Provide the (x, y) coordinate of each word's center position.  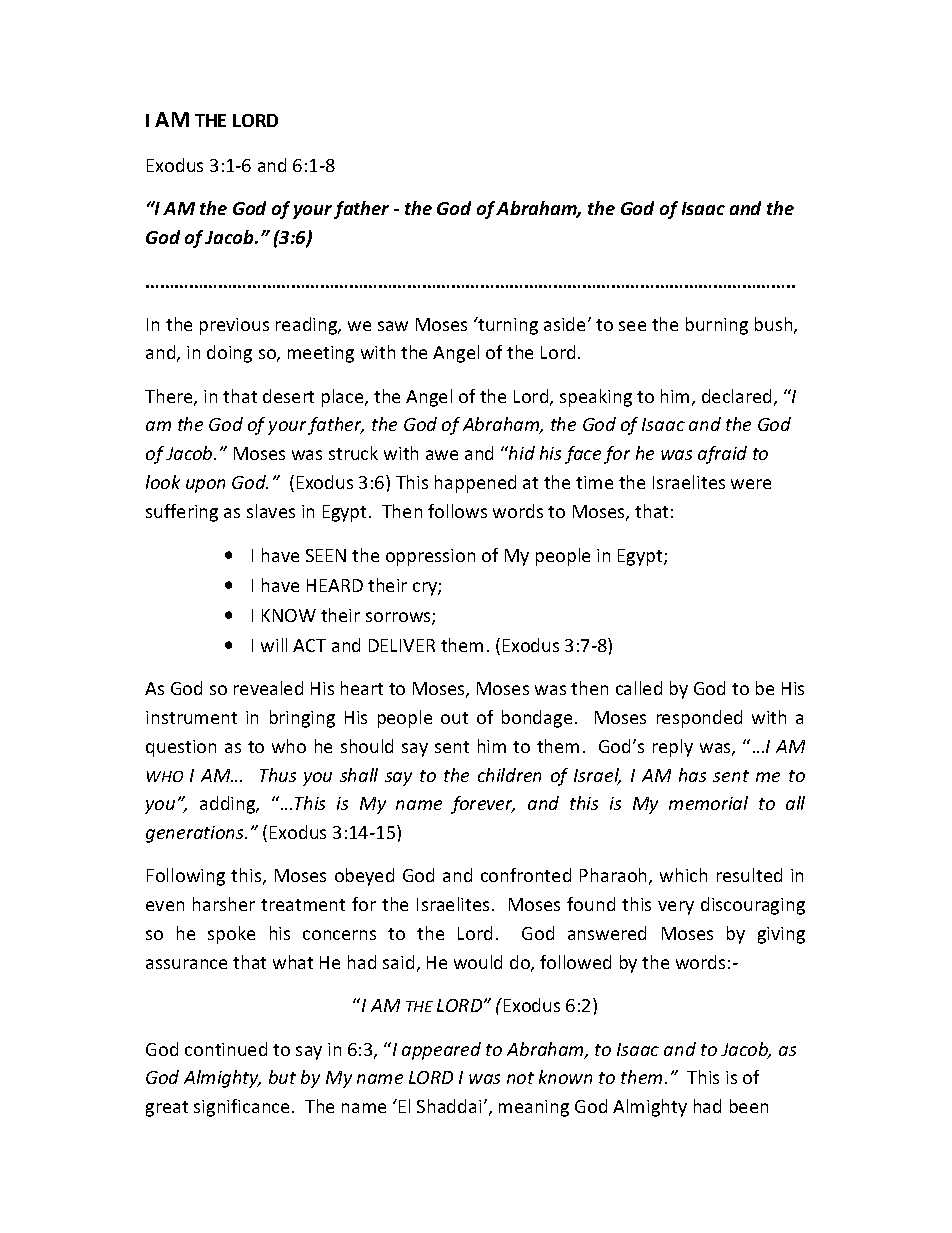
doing (229, 354)
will (274, 645)
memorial (708, 803)
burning (717, 326)
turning (507, 326)
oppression (430, 557)
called (639, 688)
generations (196, 834)
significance (241, 1108)
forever (483, 805)
